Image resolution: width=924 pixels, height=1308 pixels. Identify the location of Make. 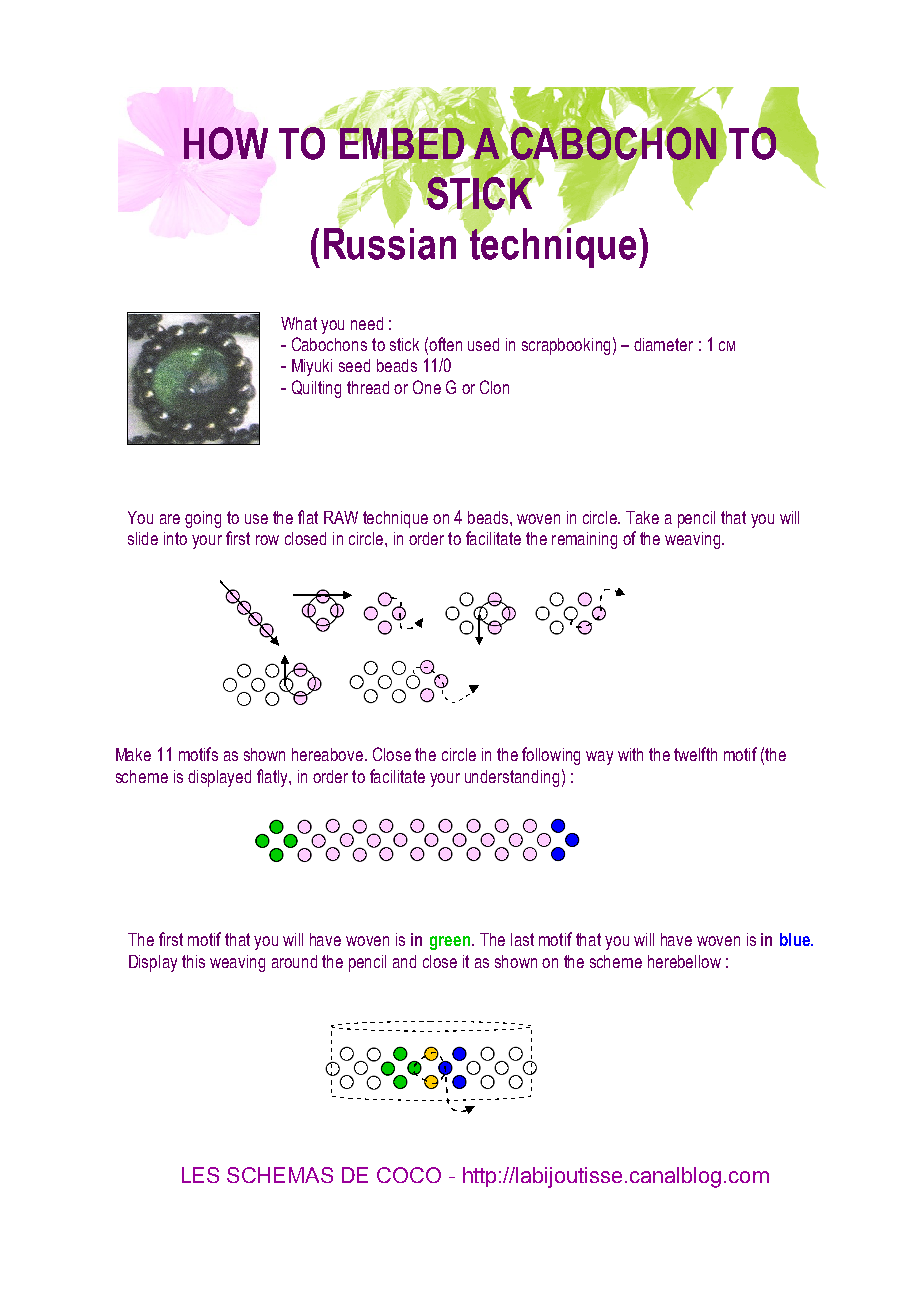
(133, 754).
